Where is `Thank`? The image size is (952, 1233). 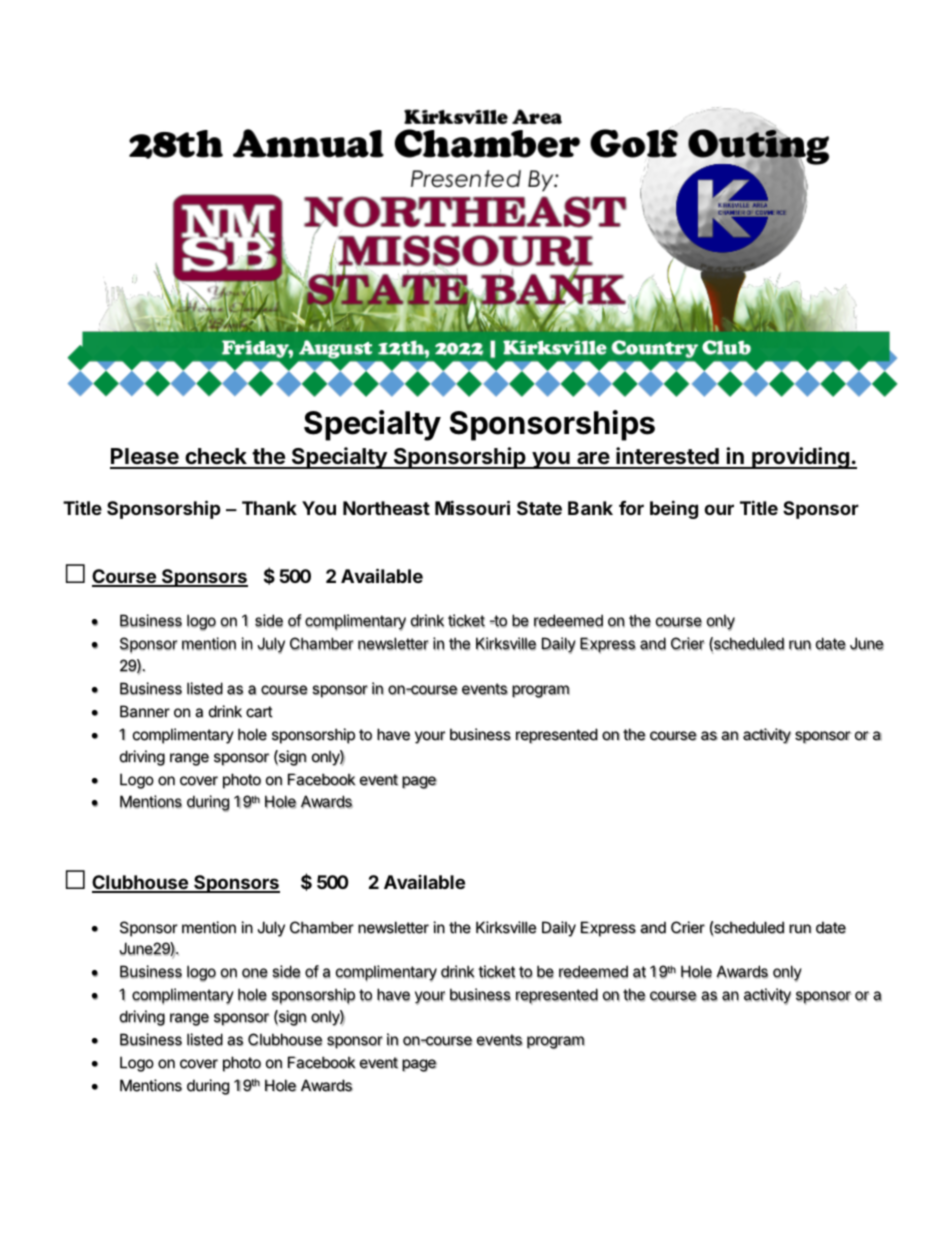
Thank is located at coordinates (269, 508).
